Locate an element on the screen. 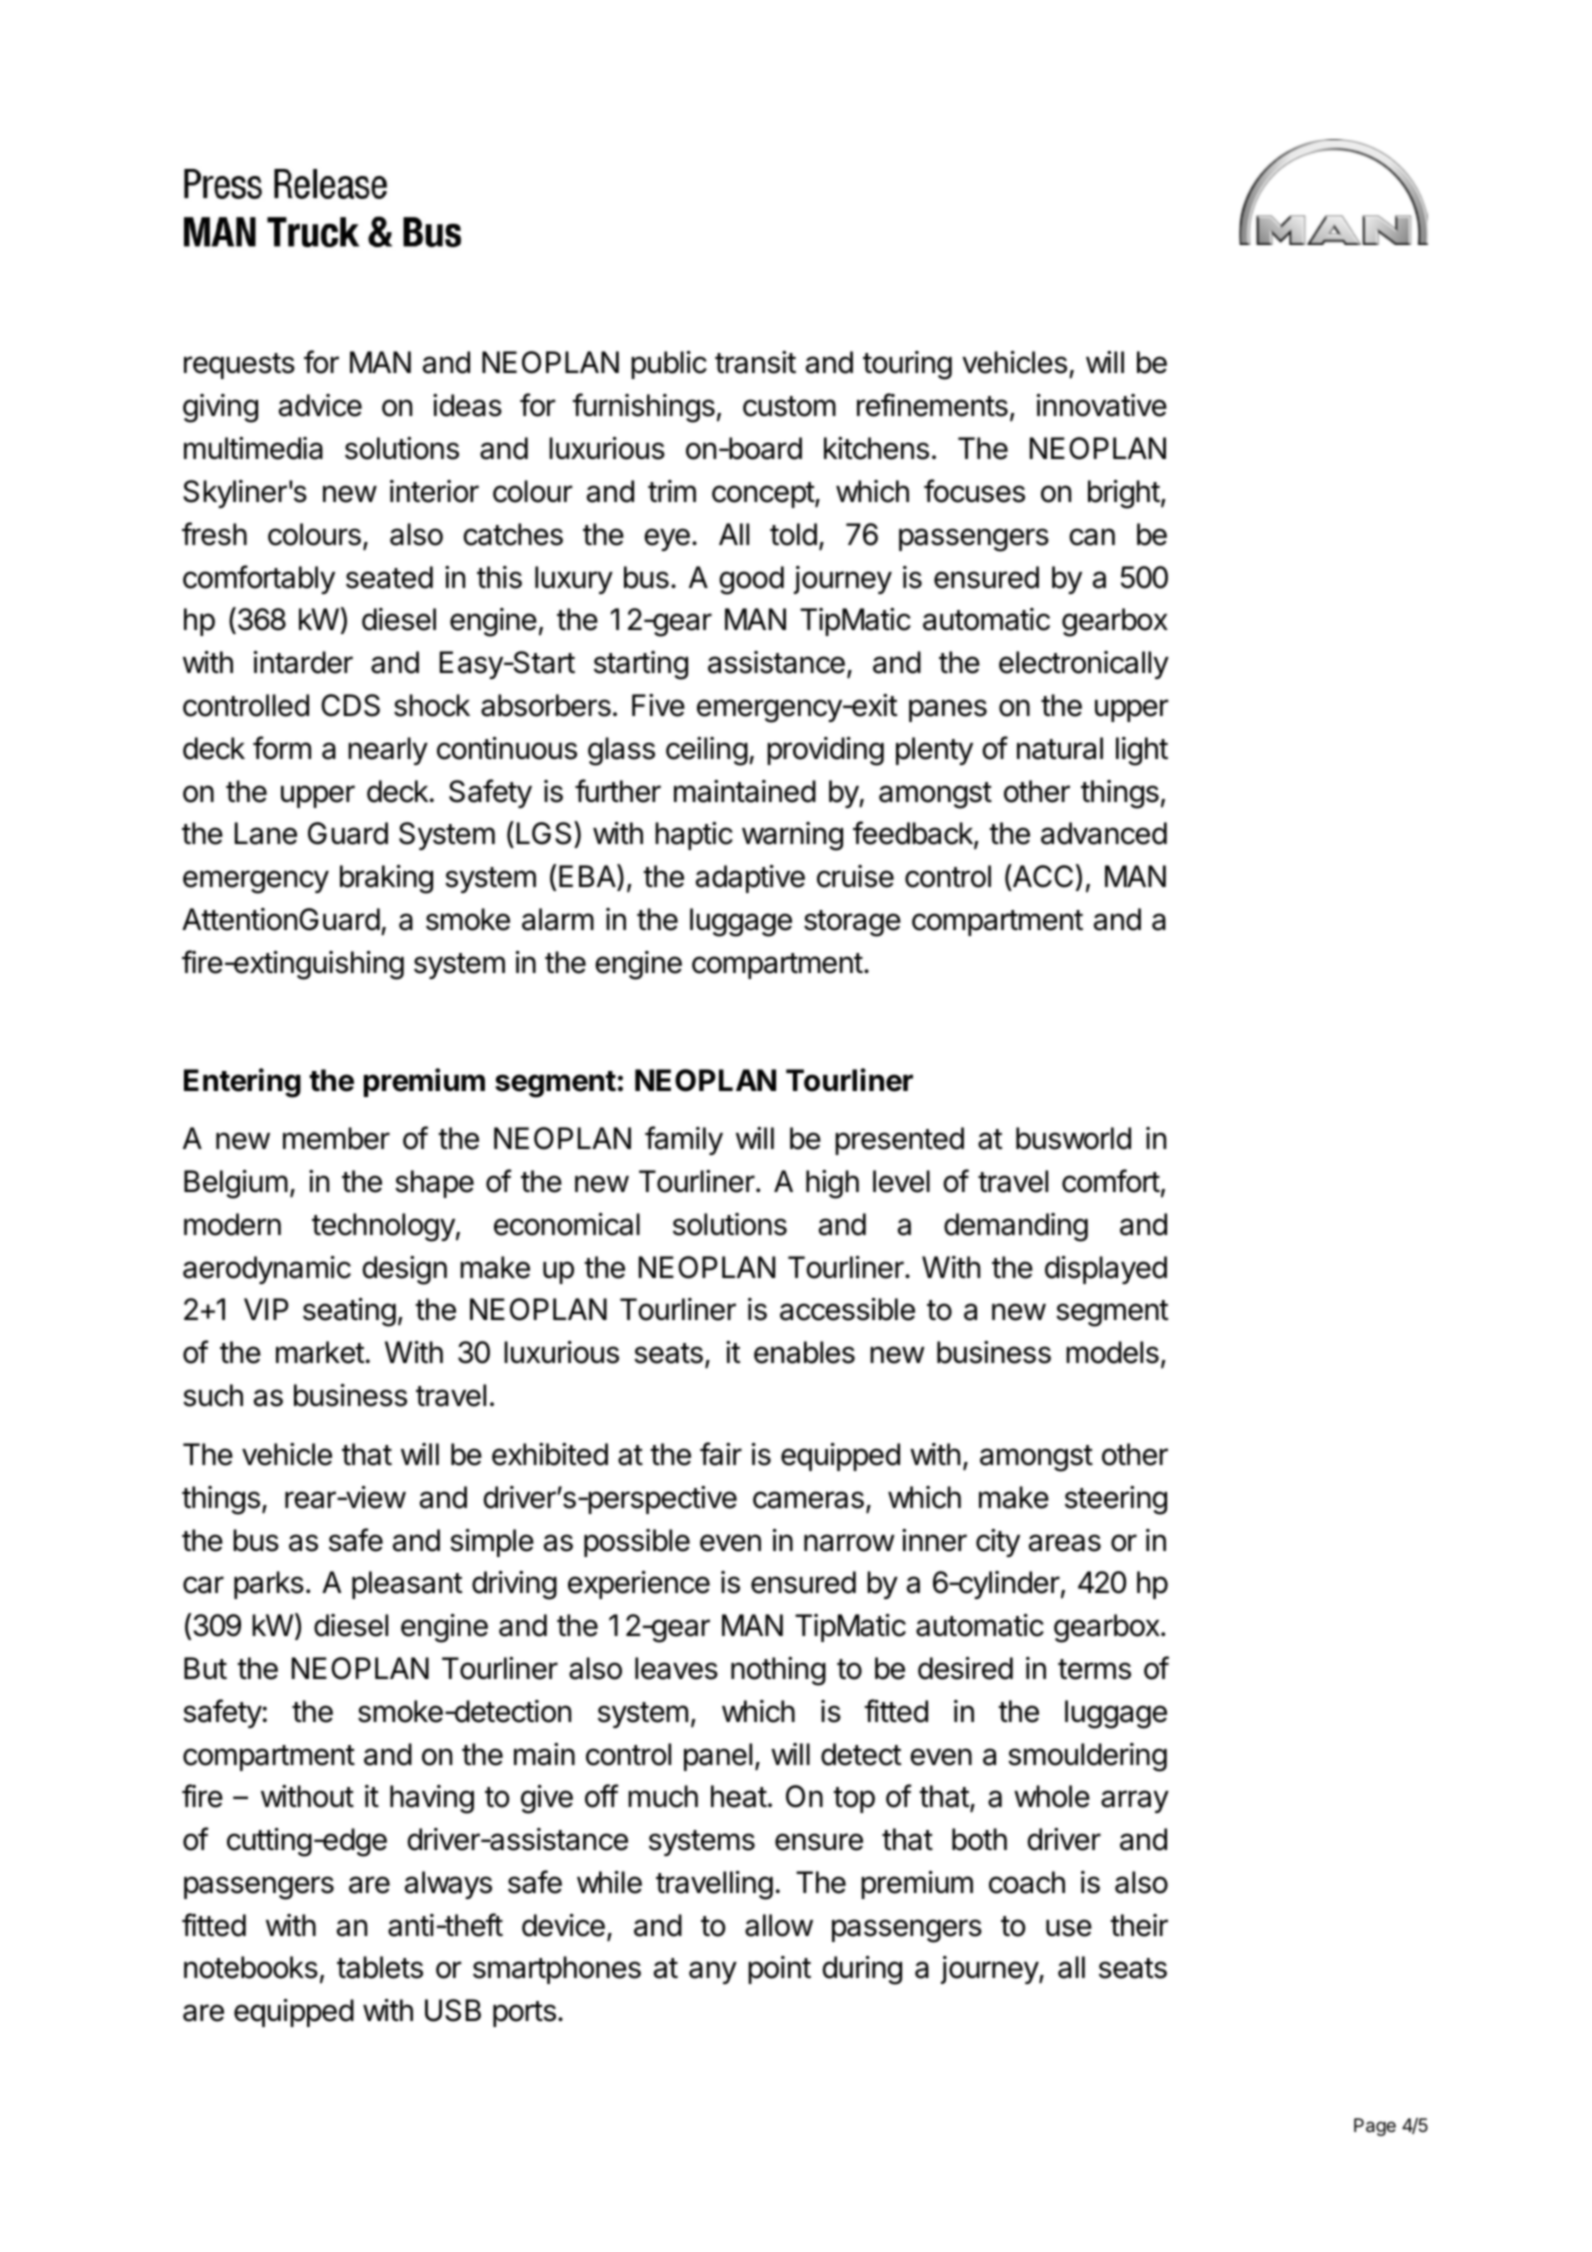 The height and width of the screenshot is (2252, 1592). custom is located at coordinates (789, 406).
